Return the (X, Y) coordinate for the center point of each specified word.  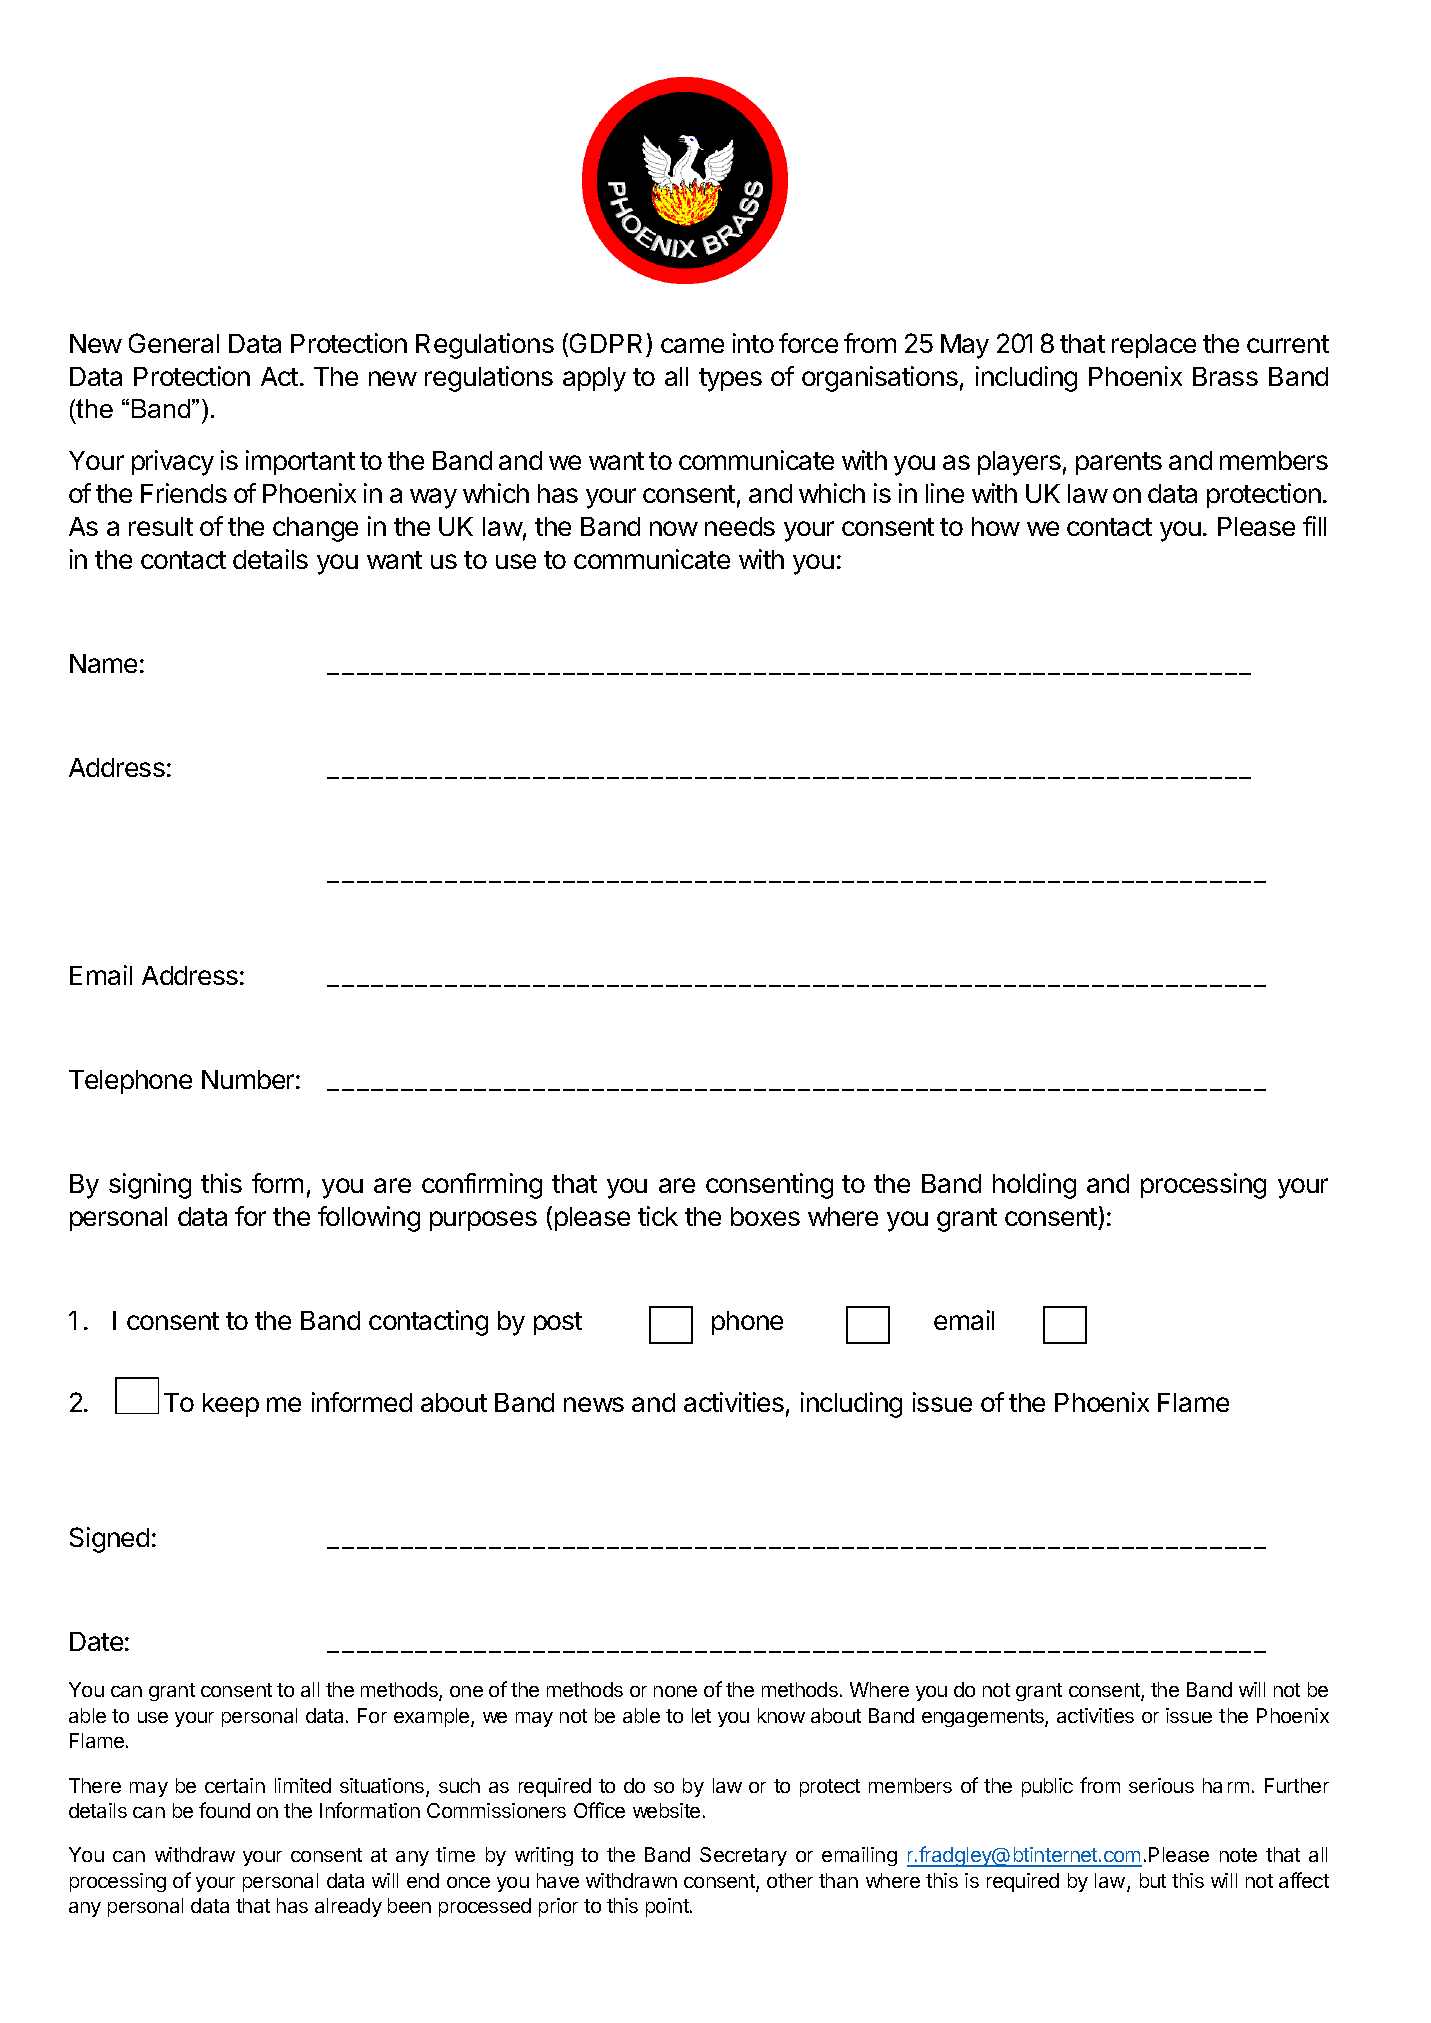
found (224, 1810)
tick (658, 1216)
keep (231, 1405)
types (730, 380)
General (174, 343)
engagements (984, 1718)
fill (1314, 526)
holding (1034, 1186)
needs (740, 526)
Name (103, 663)
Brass (1225, 376)
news (594, 1404)
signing (150, 1186)
